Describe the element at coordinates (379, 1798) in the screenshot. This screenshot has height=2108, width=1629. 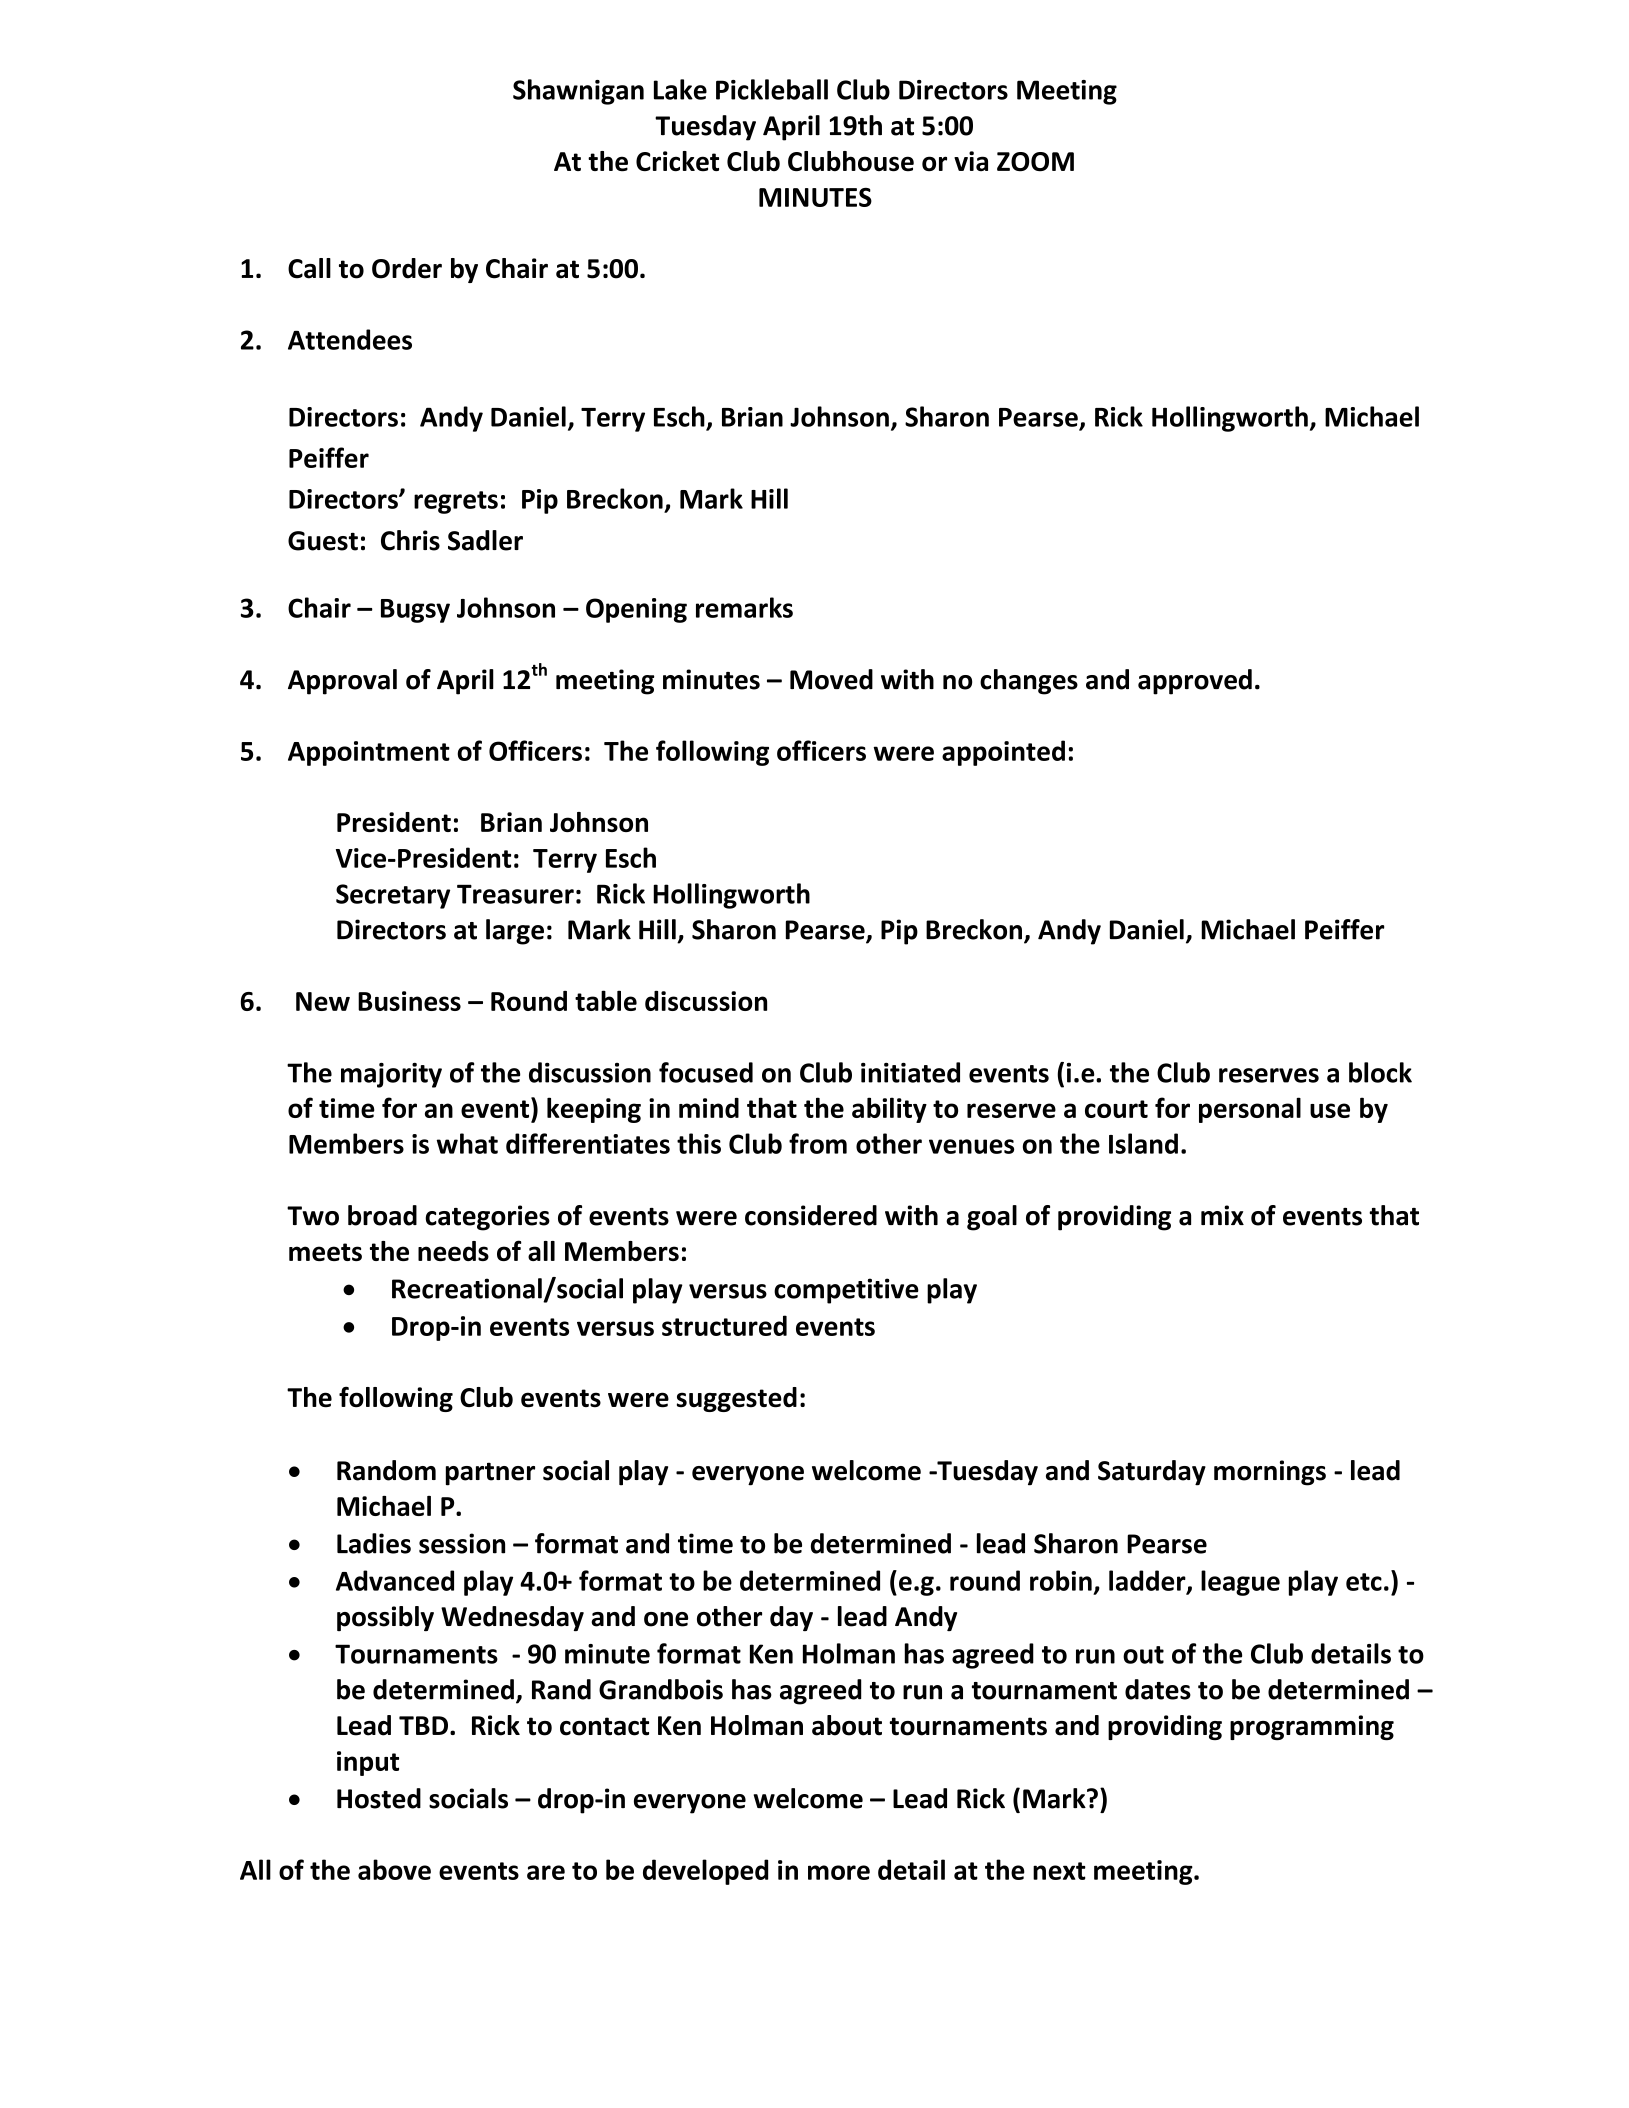
I see `Hosted` at that location.
